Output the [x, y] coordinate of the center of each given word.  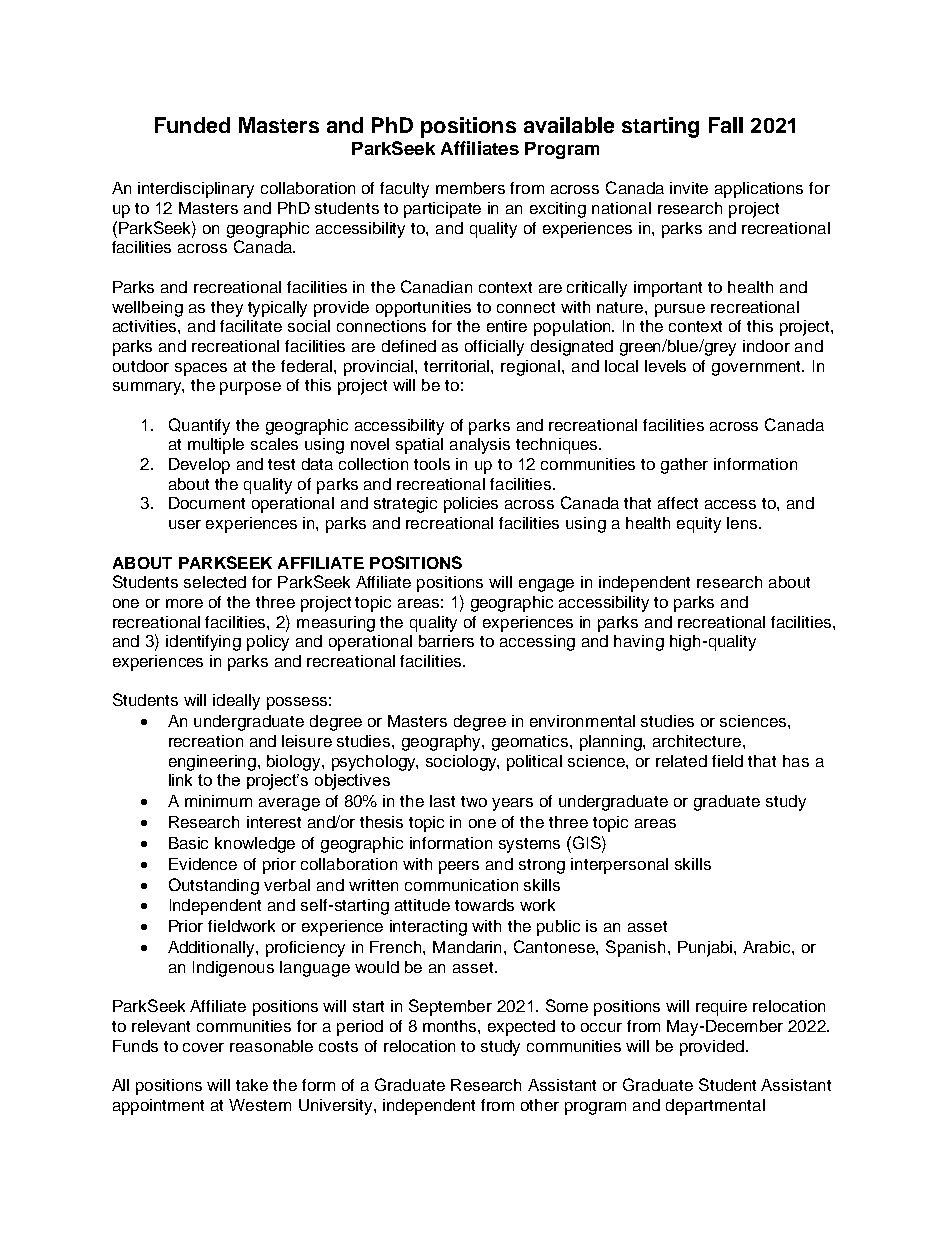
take [252, 1085]
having [639, 643]
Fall [726, 125]
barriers [446, 641]
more [184, 603]
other [540, 1105]
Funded [192, 125]
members [470, 188]
